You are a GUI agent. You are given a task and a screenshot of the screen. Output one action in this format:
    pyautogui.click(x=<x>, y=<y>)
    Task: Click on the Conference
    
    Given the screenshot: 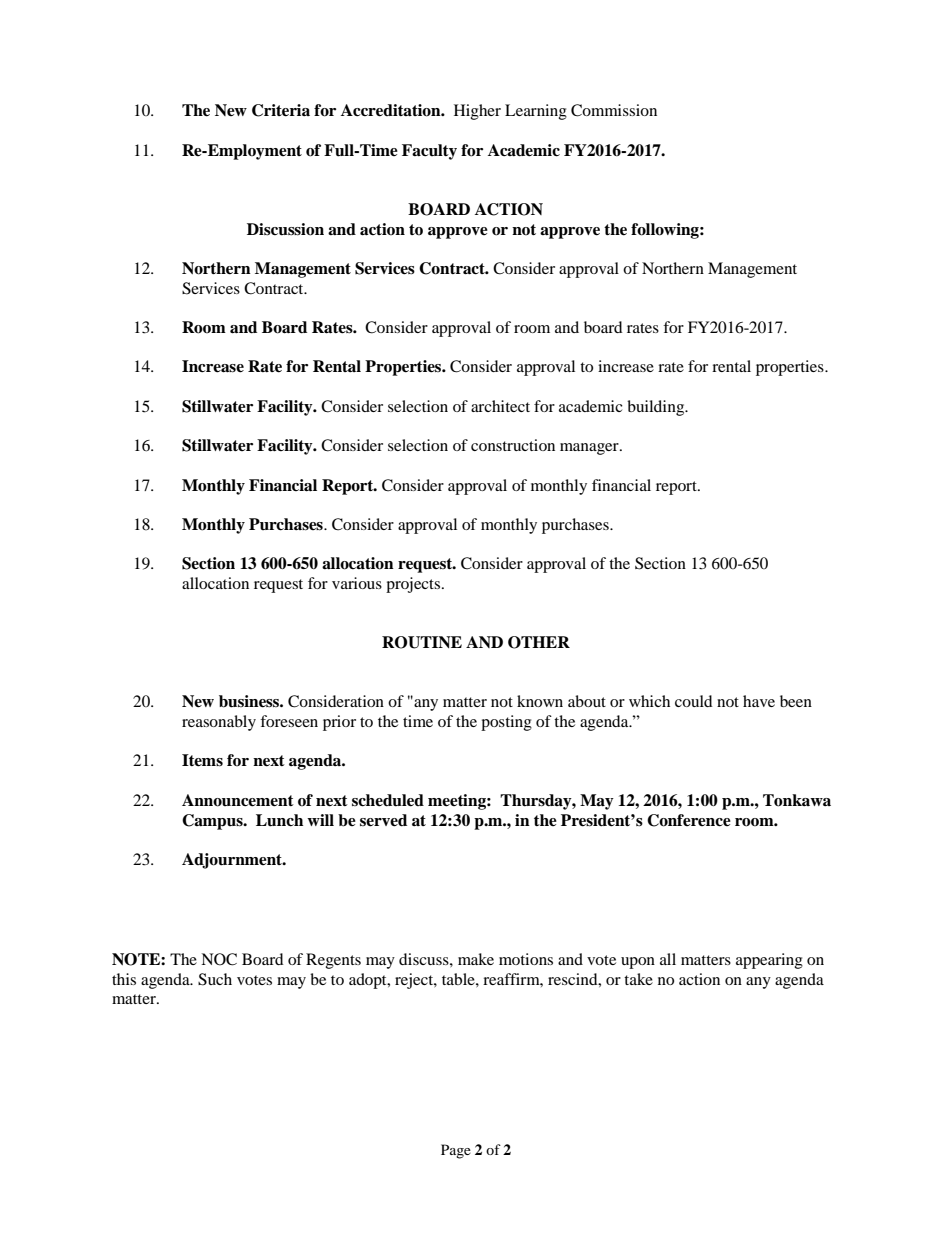 What is the action you would take?
    pyautogui.click(x=689, y=820)
